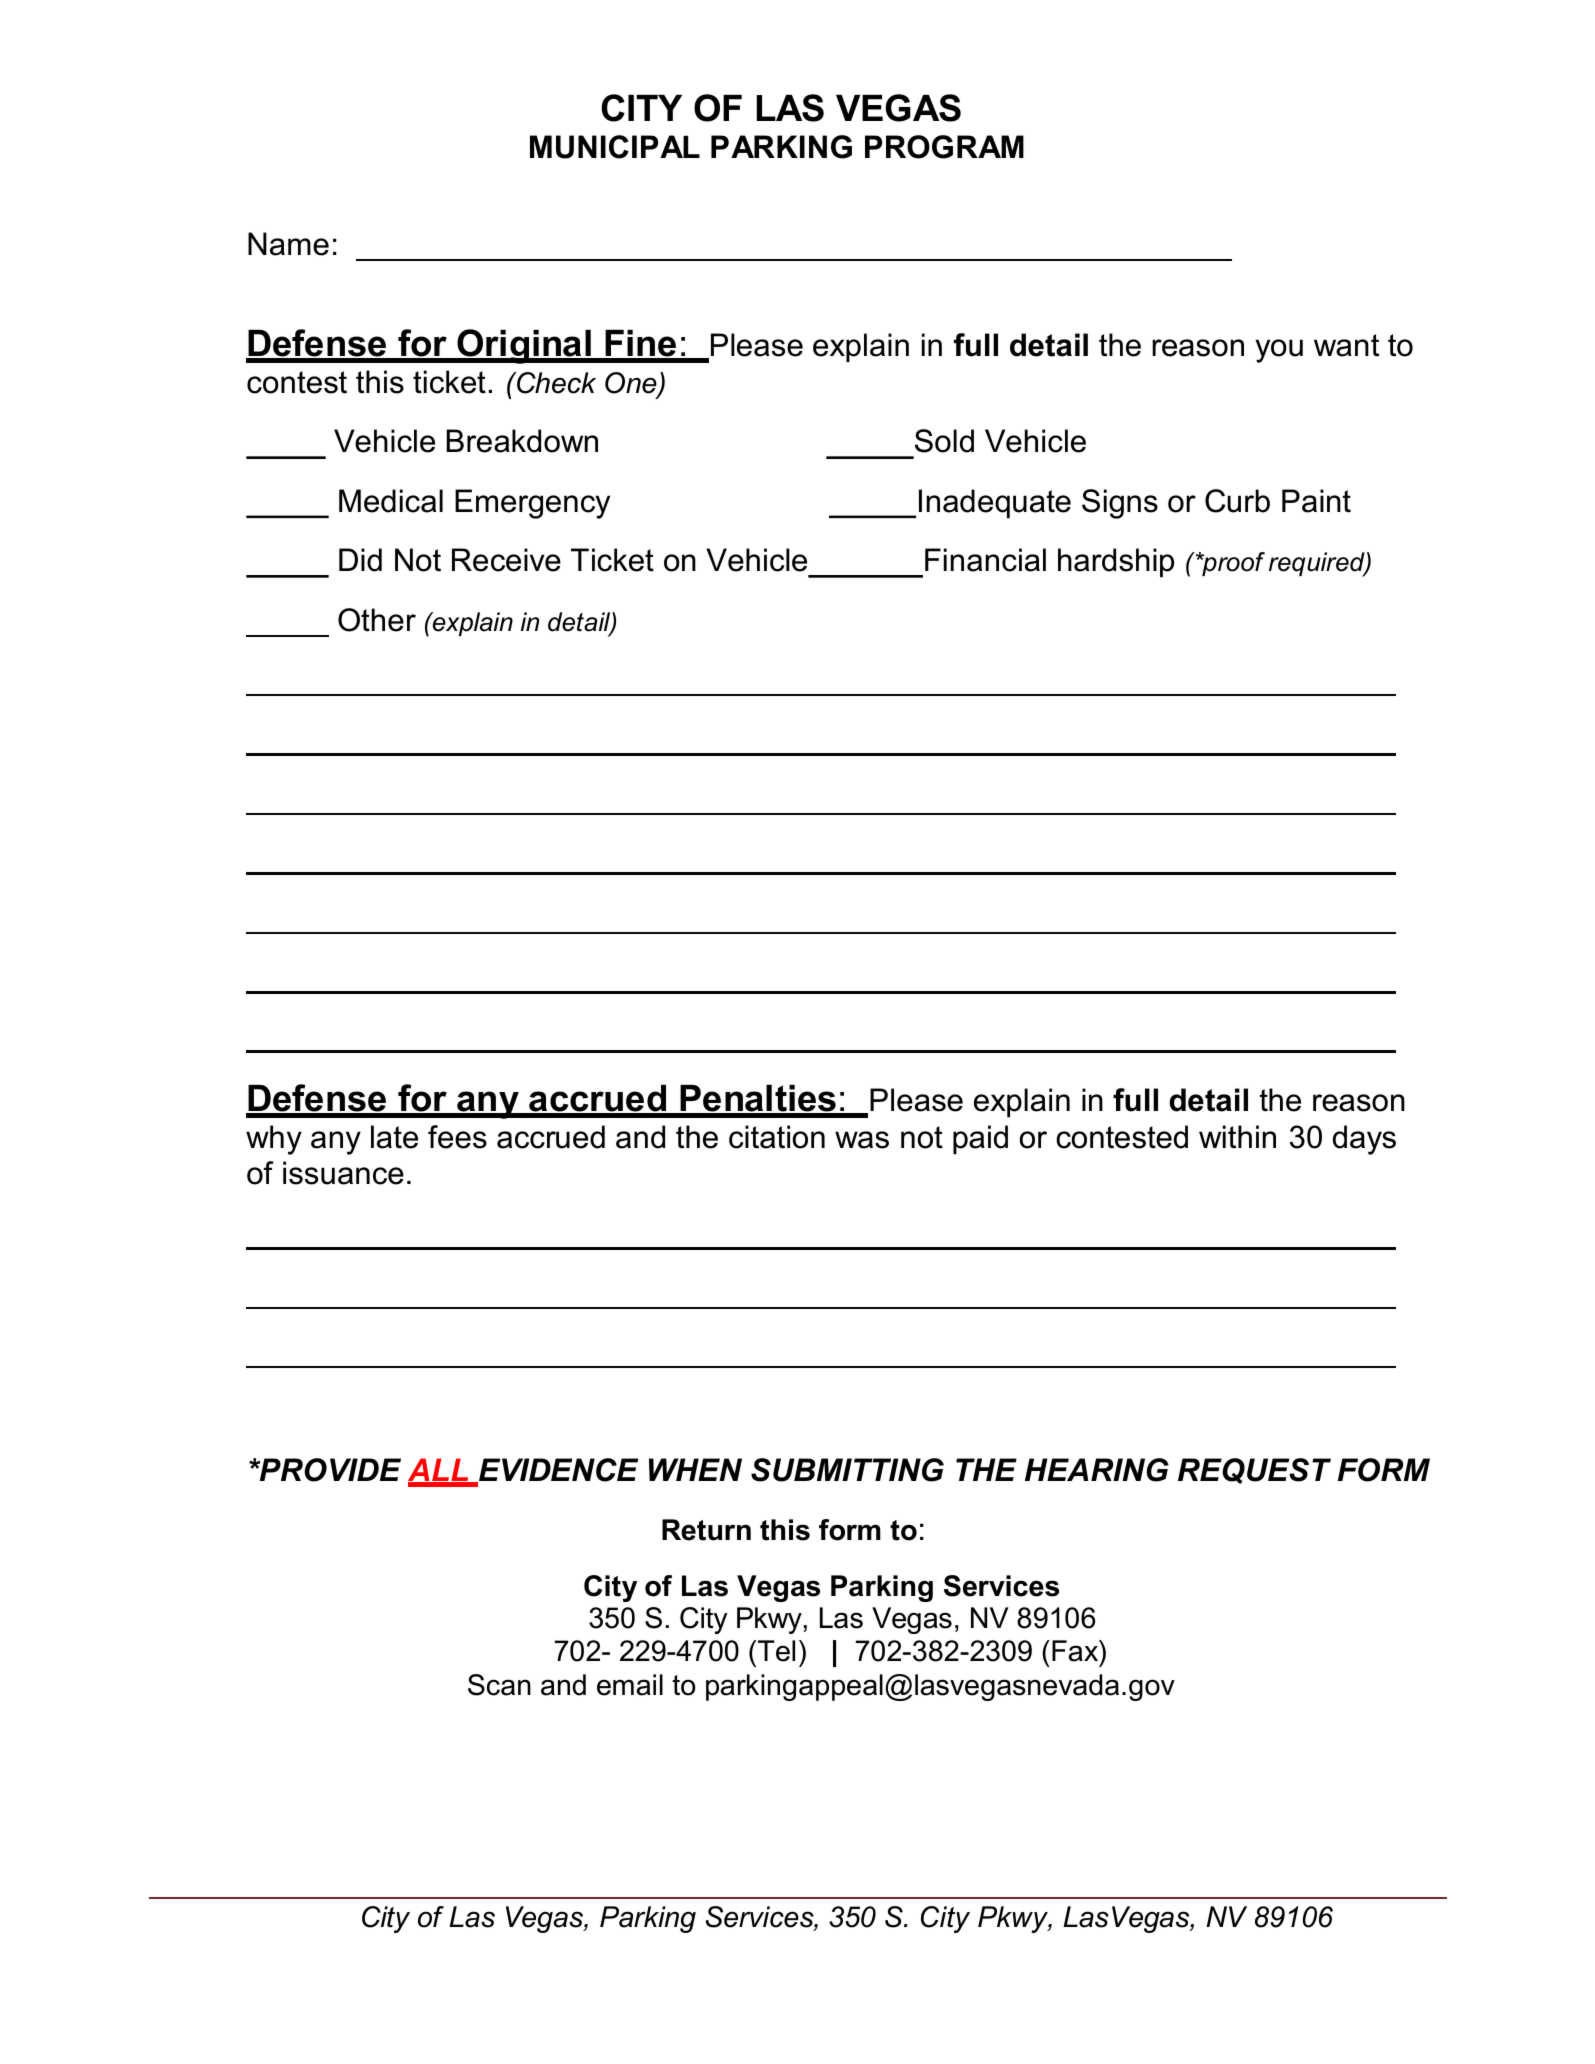 The image size is (1595, 2064). I want to click on you, so click(1279, 351).
